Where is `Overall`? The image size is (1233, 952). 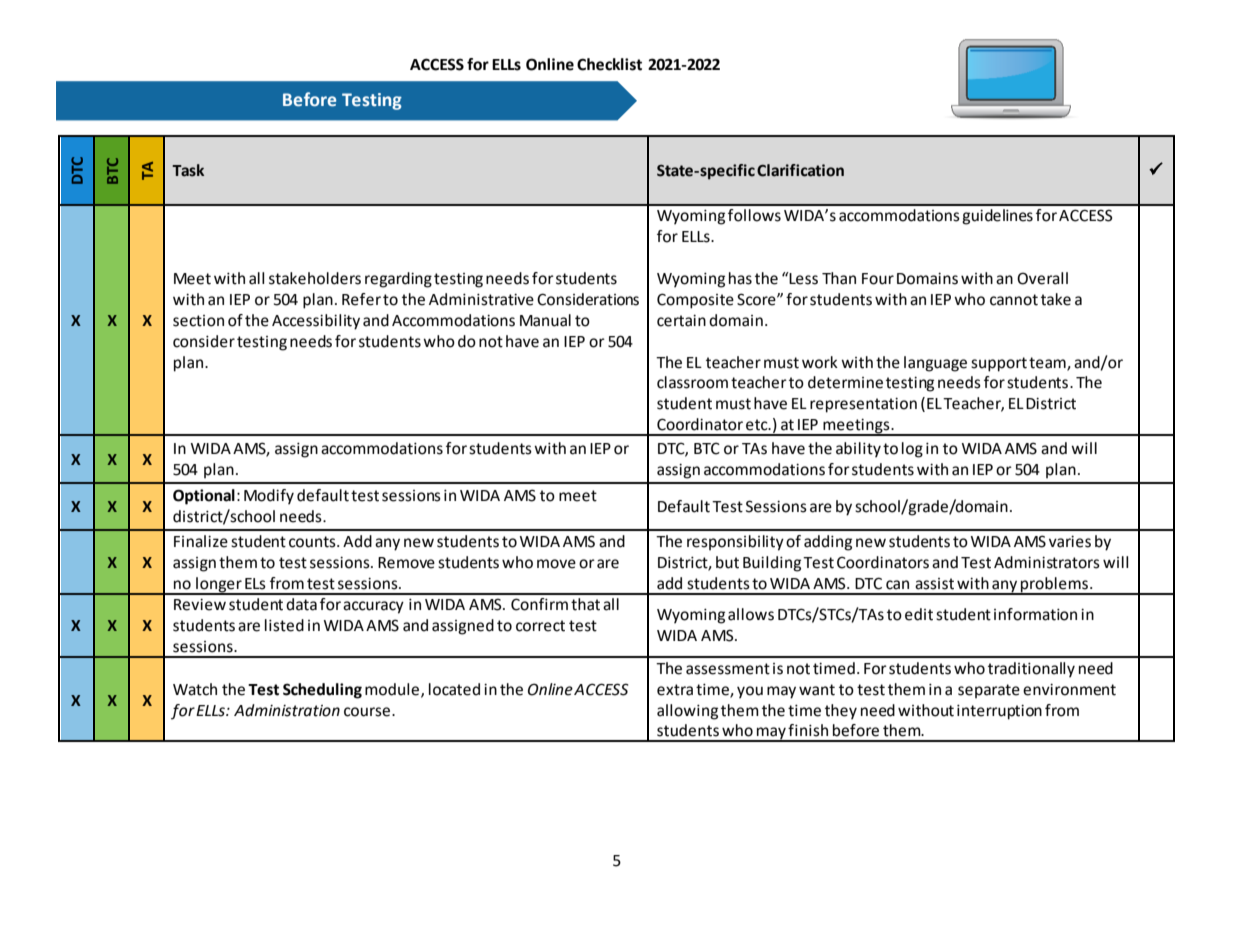 Overall is located at coordinates (1042, 278).
